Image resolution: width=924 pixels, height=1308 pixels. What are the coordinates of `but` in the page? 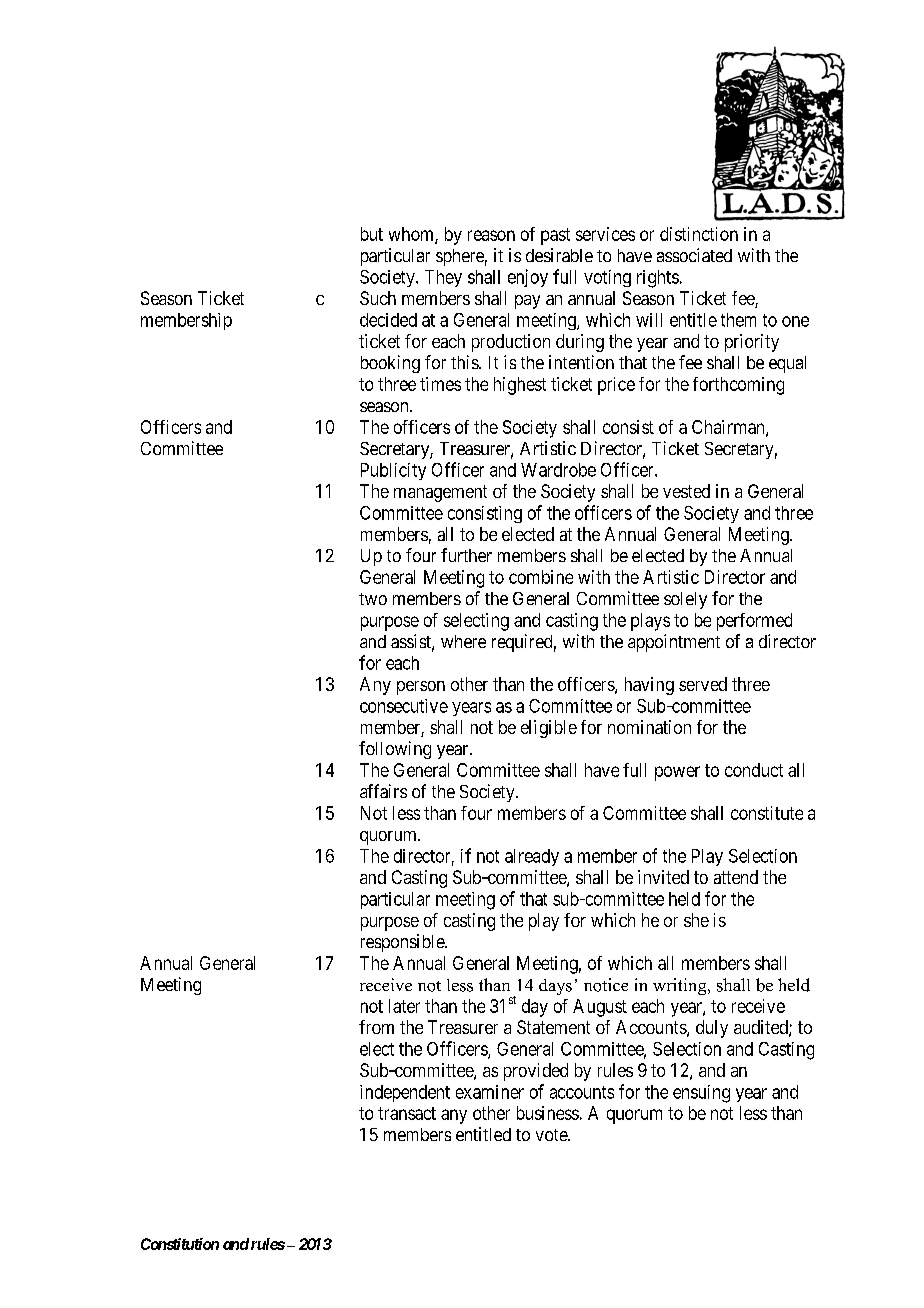 It's located at (372, 234).
